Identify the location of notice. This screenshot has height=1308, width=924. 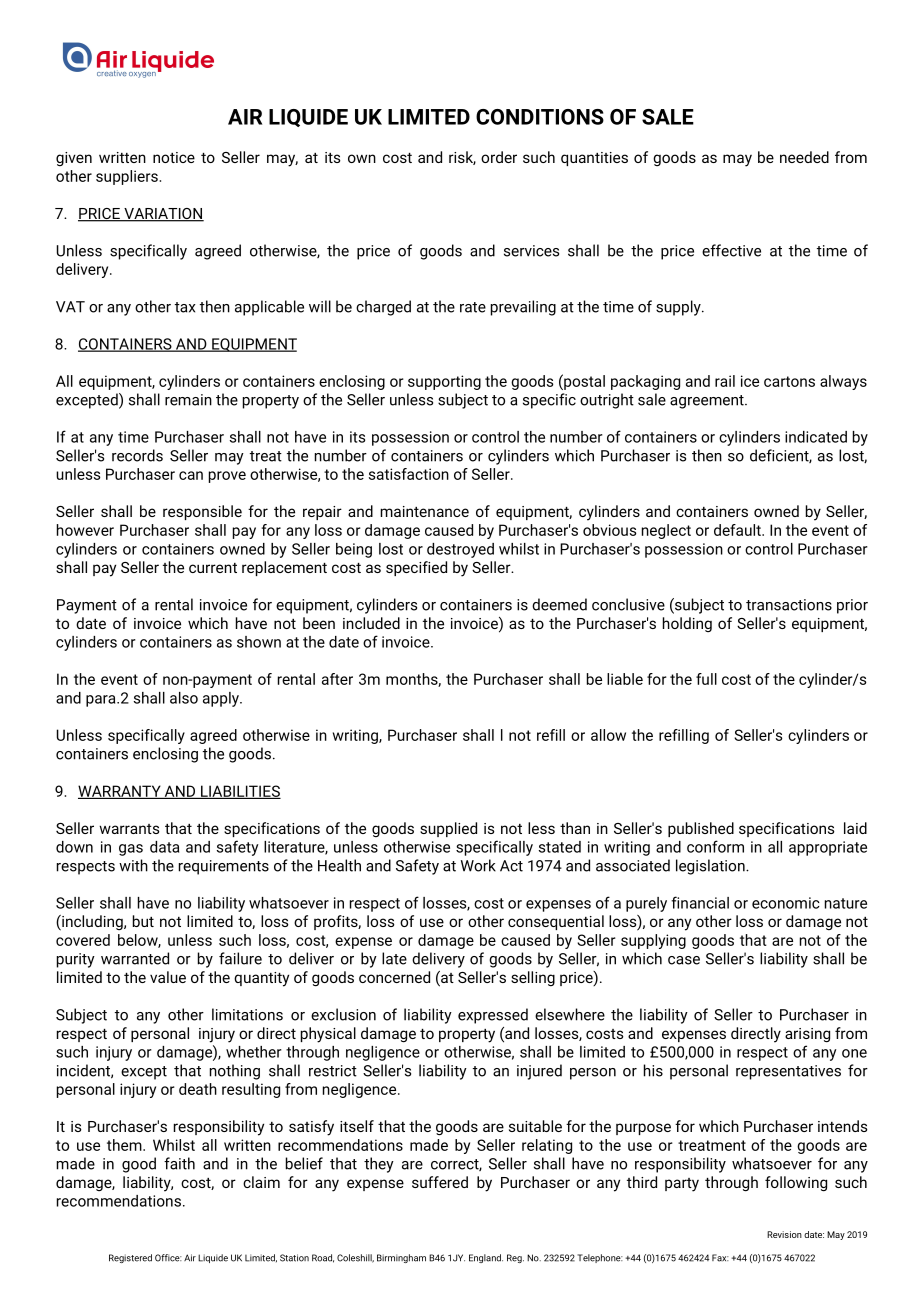
(174, 157).
